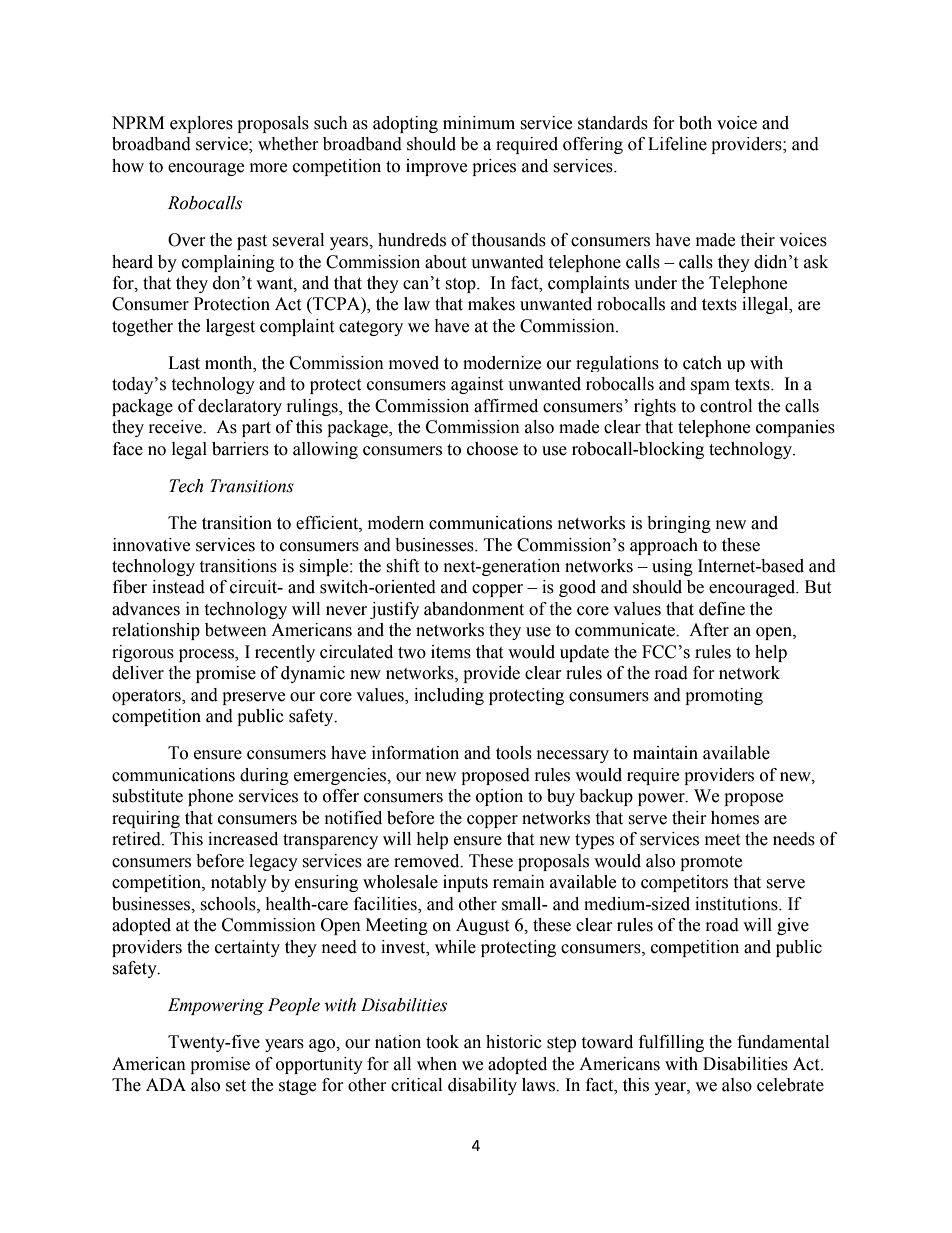 The height and width of the image is (1233, 952). What do you see at coordinates (695, 123) in the image?
I see `both` at bounding box center [695, 123].
